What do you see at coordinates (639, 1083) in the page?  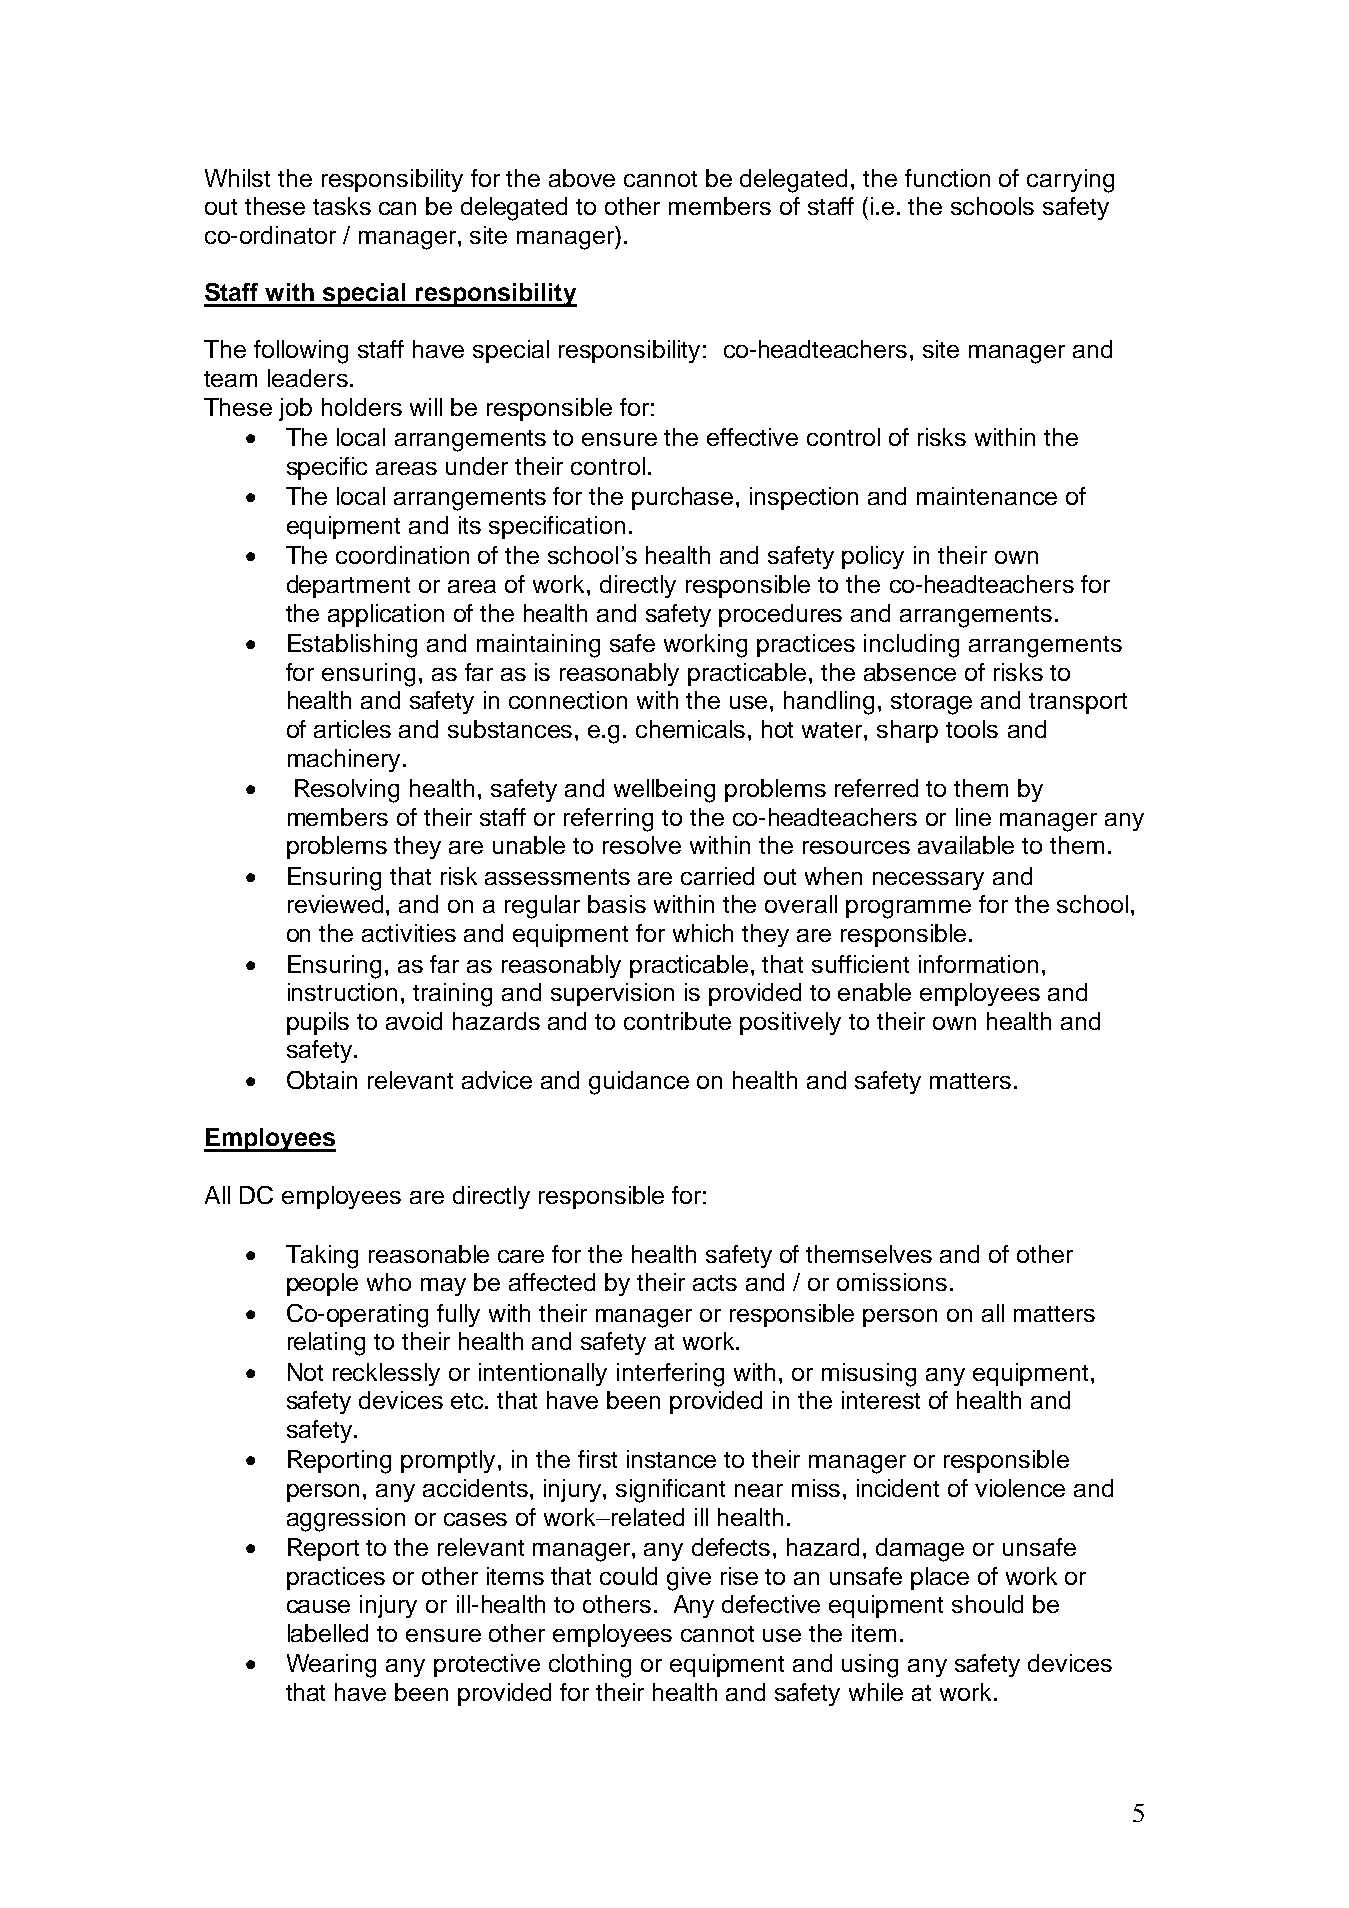 I see `guidance` at bounding box center [639, 1083].
